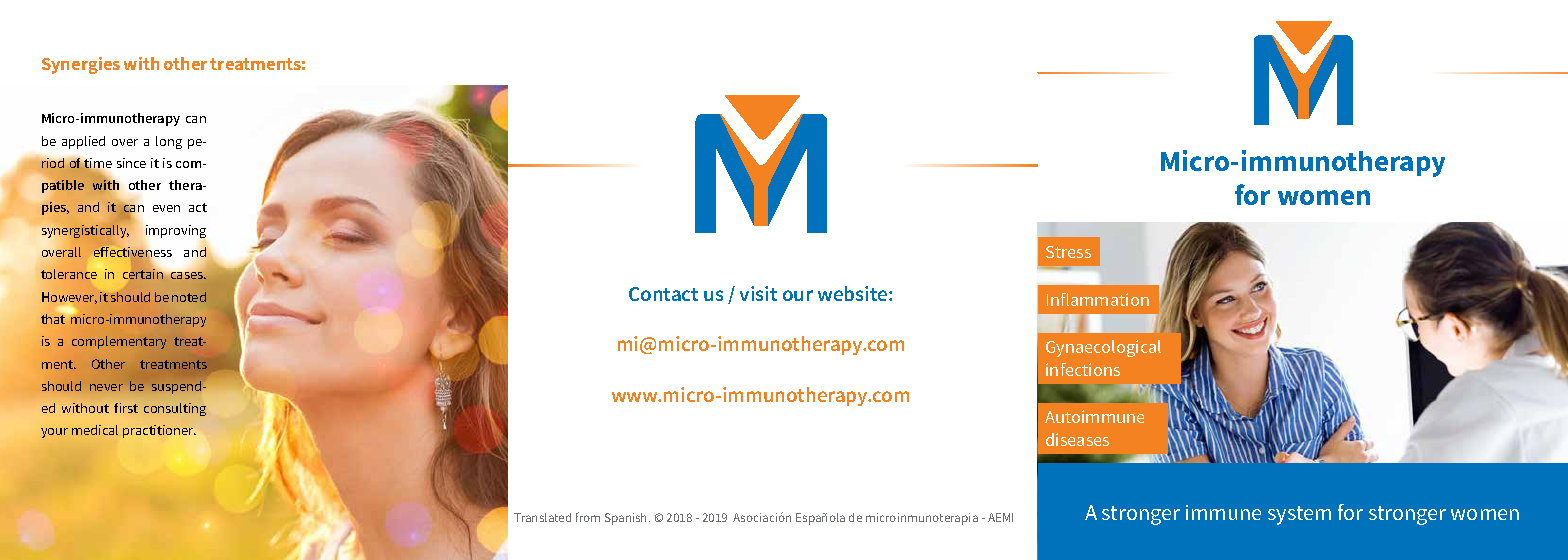  I want to click on never, so click(106, 387).
